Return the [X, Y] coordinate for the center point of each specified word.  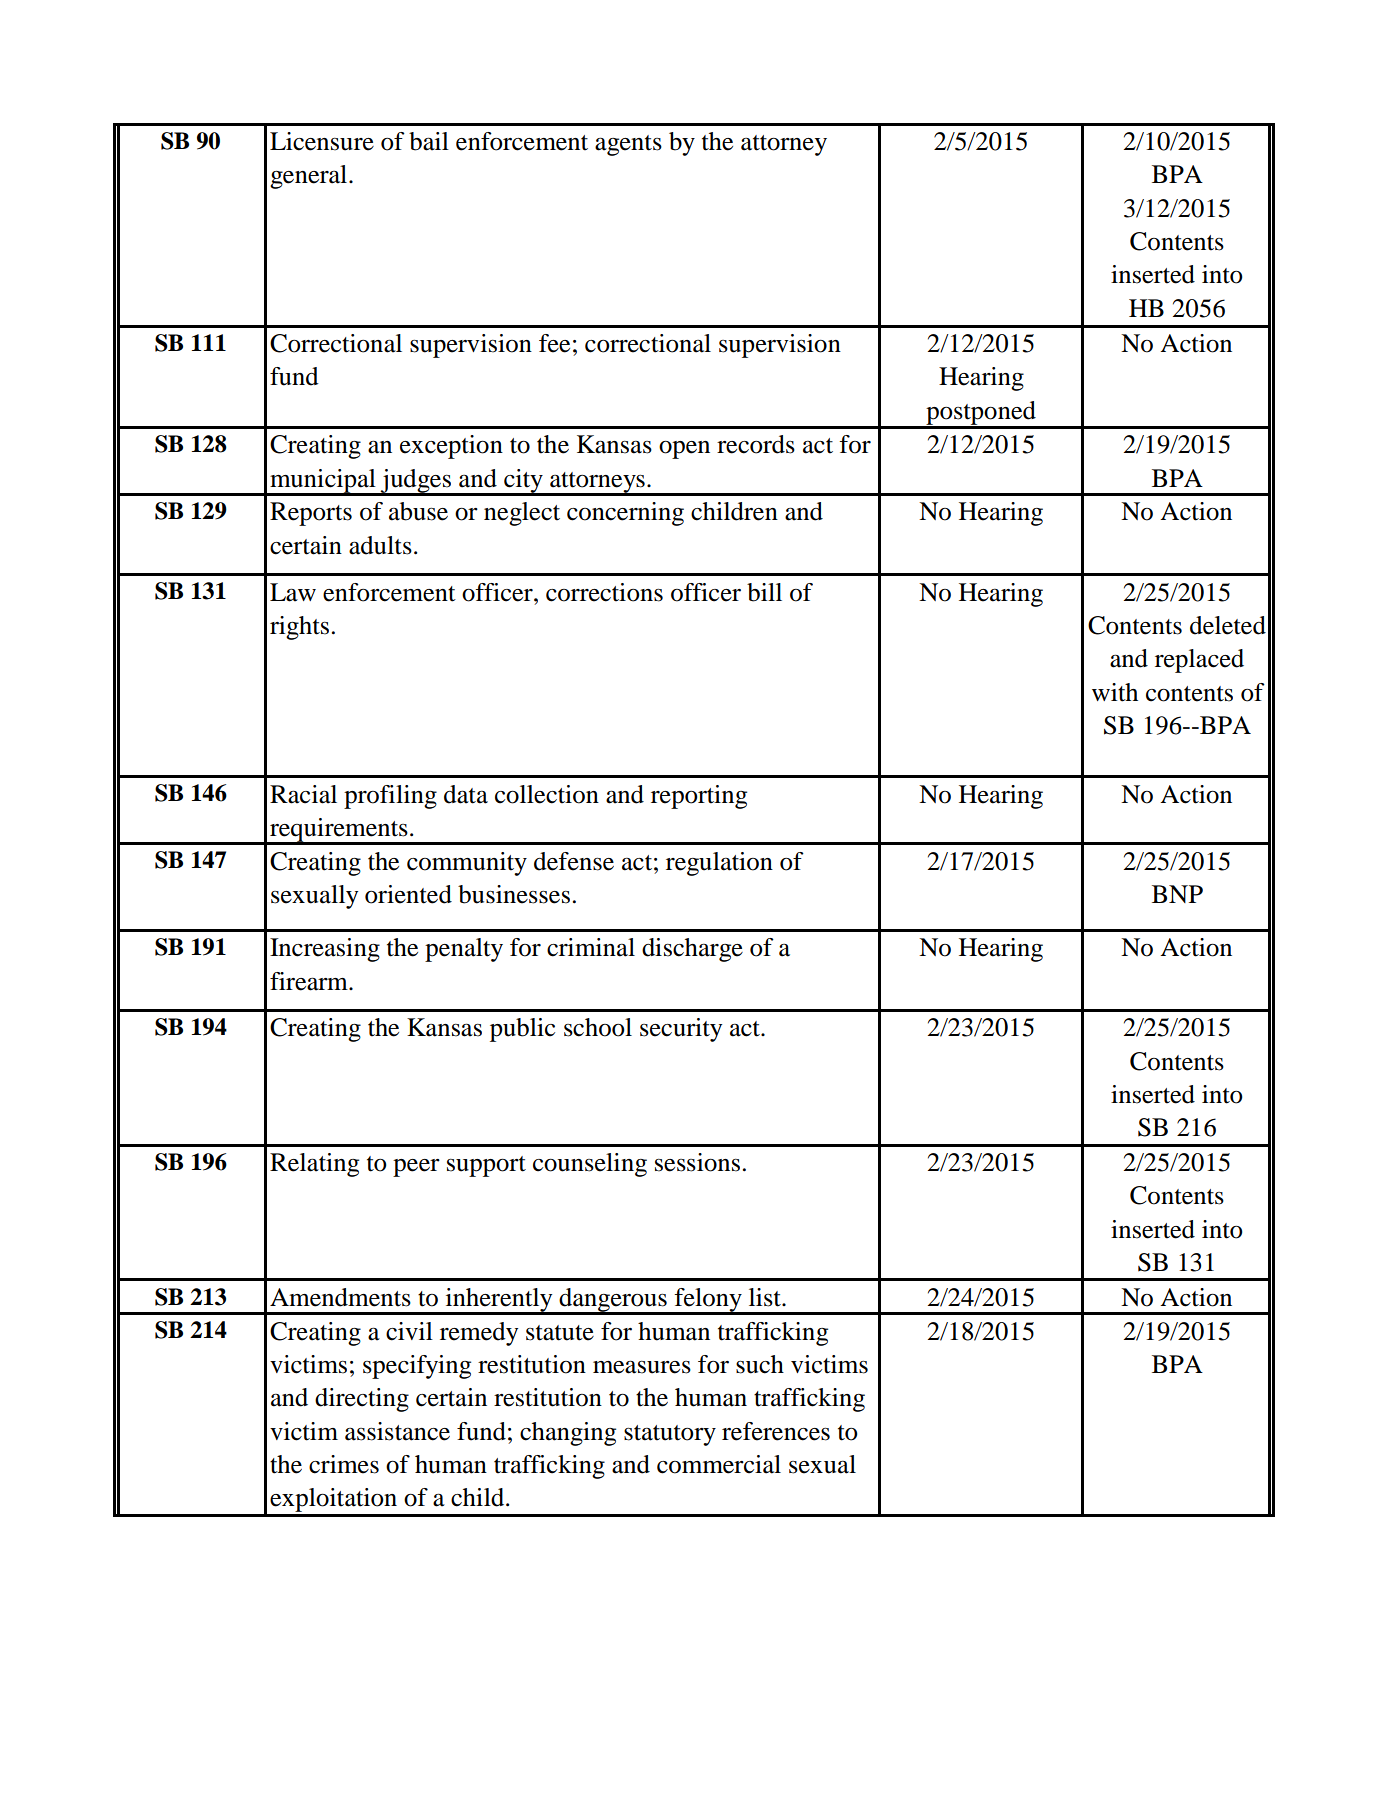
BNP [1177, 894]
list [766, 1297]
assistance [397, 1431]
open [684, 450]
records [756, 444]
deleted [1228, 625]
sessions [697, 1162]
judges [416, 482]
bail [429, 141]
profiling [390, 797]
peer [416, 1168]
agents [628, 145]
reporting [699, 797]
